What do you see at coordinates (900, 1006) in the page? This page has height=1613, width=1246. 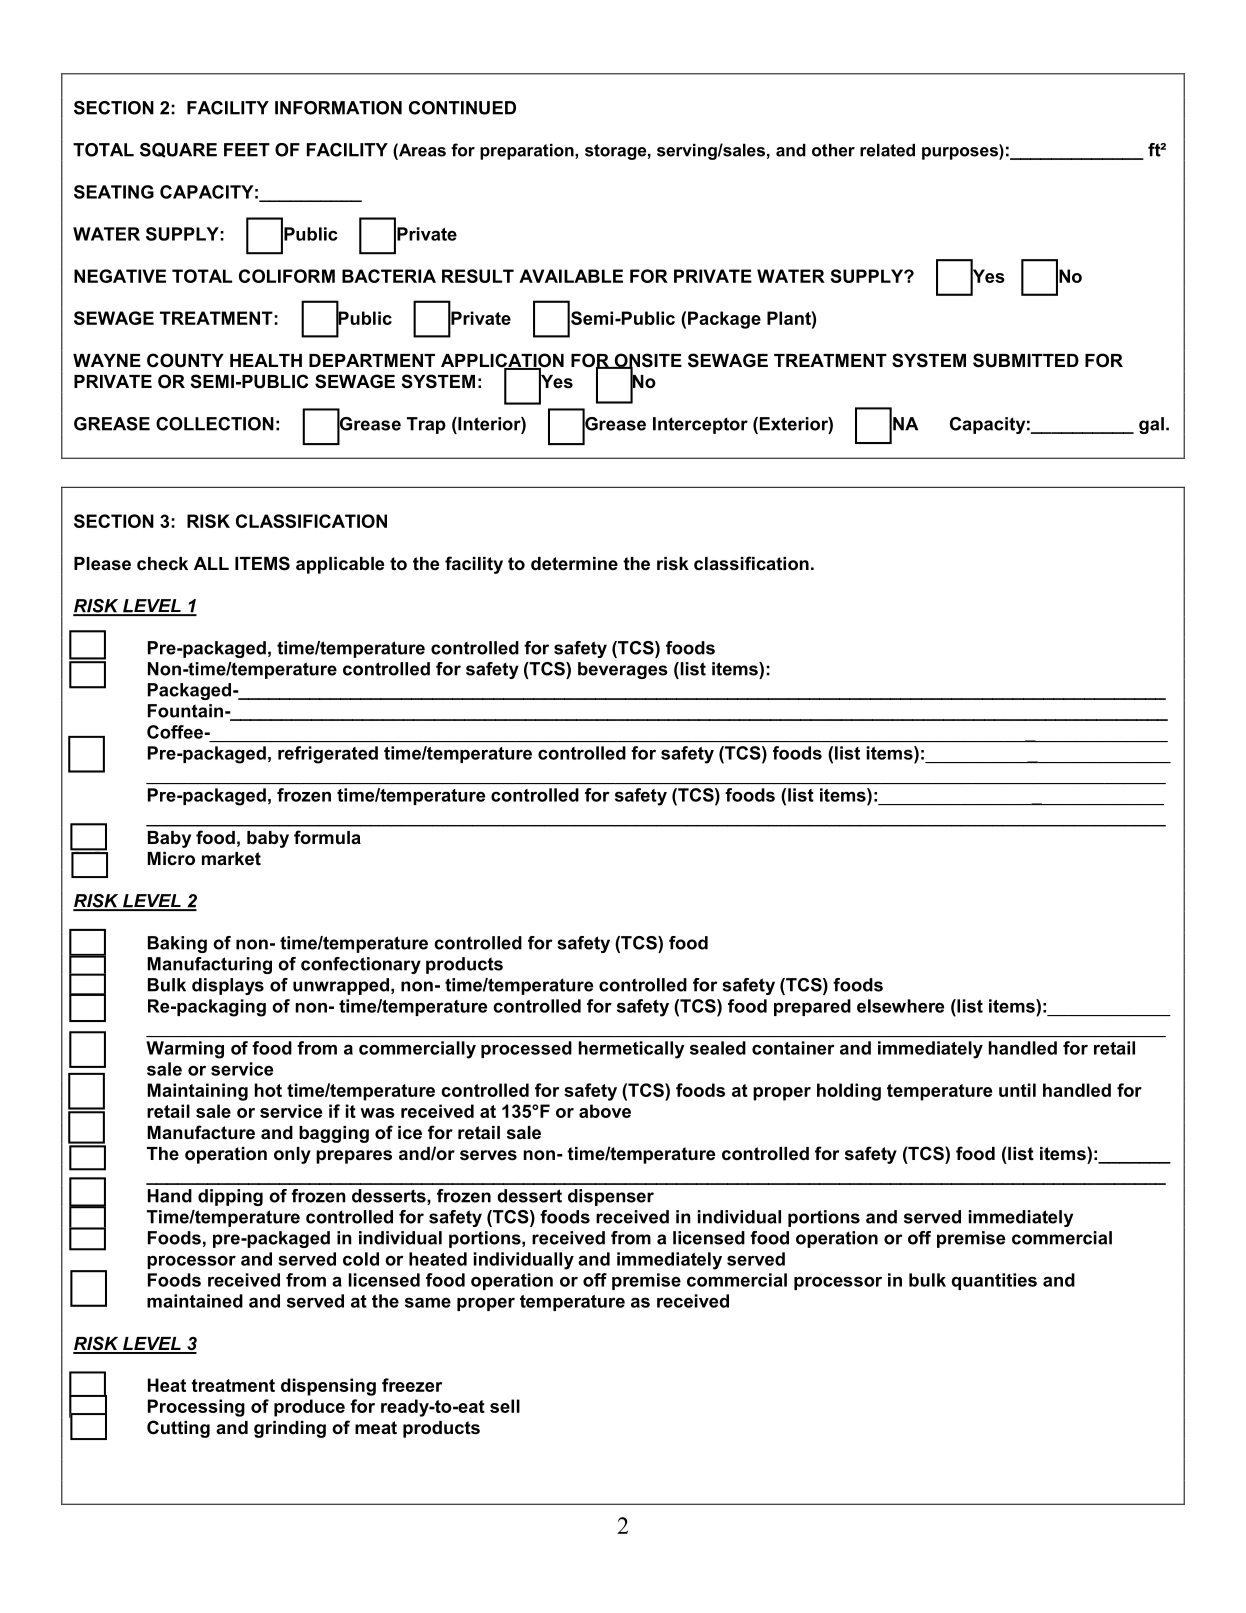 I see `elsewhere` at bounding box center [900, 1006].
